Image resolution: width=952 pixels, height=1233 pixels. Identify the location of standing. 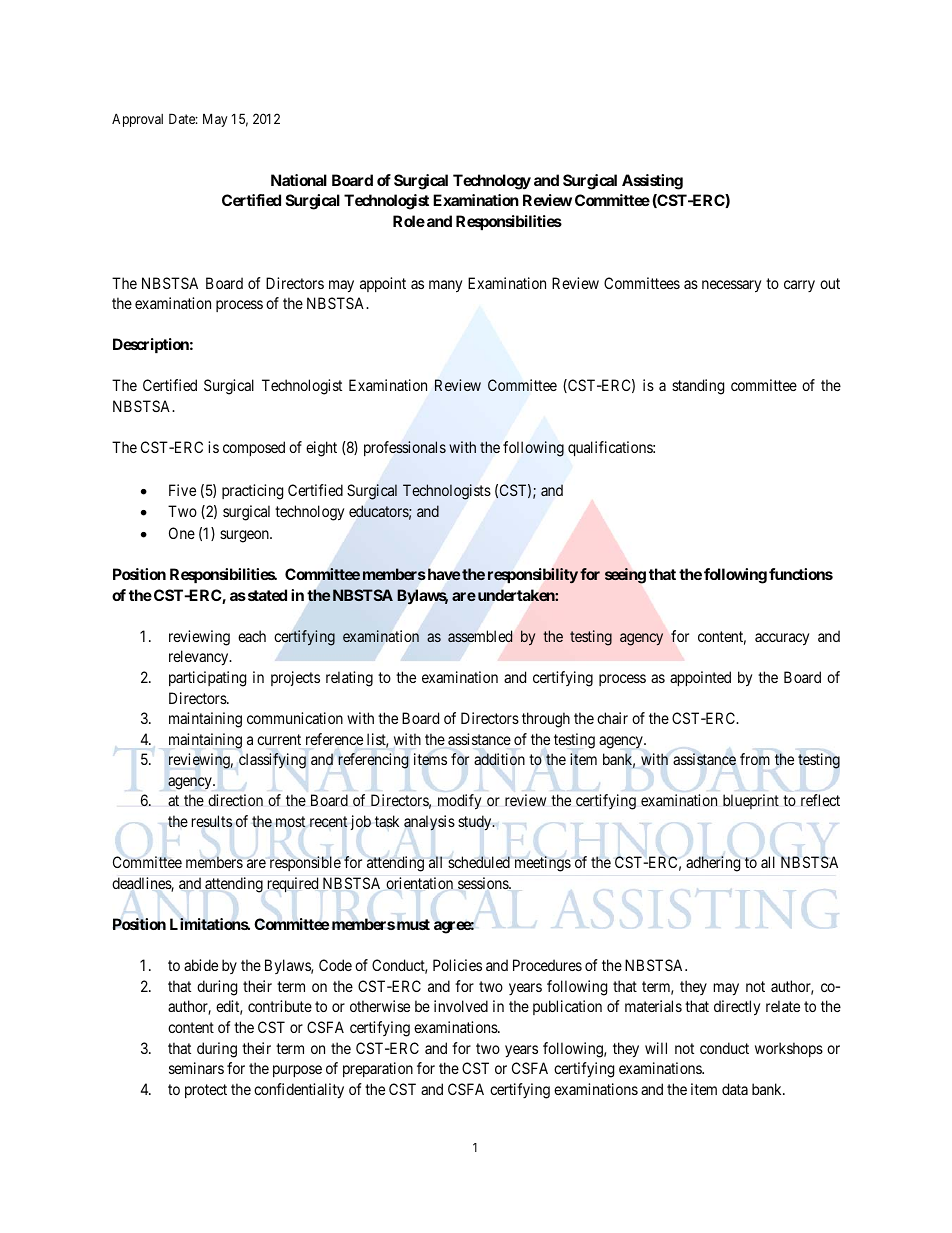
(698, 387).
